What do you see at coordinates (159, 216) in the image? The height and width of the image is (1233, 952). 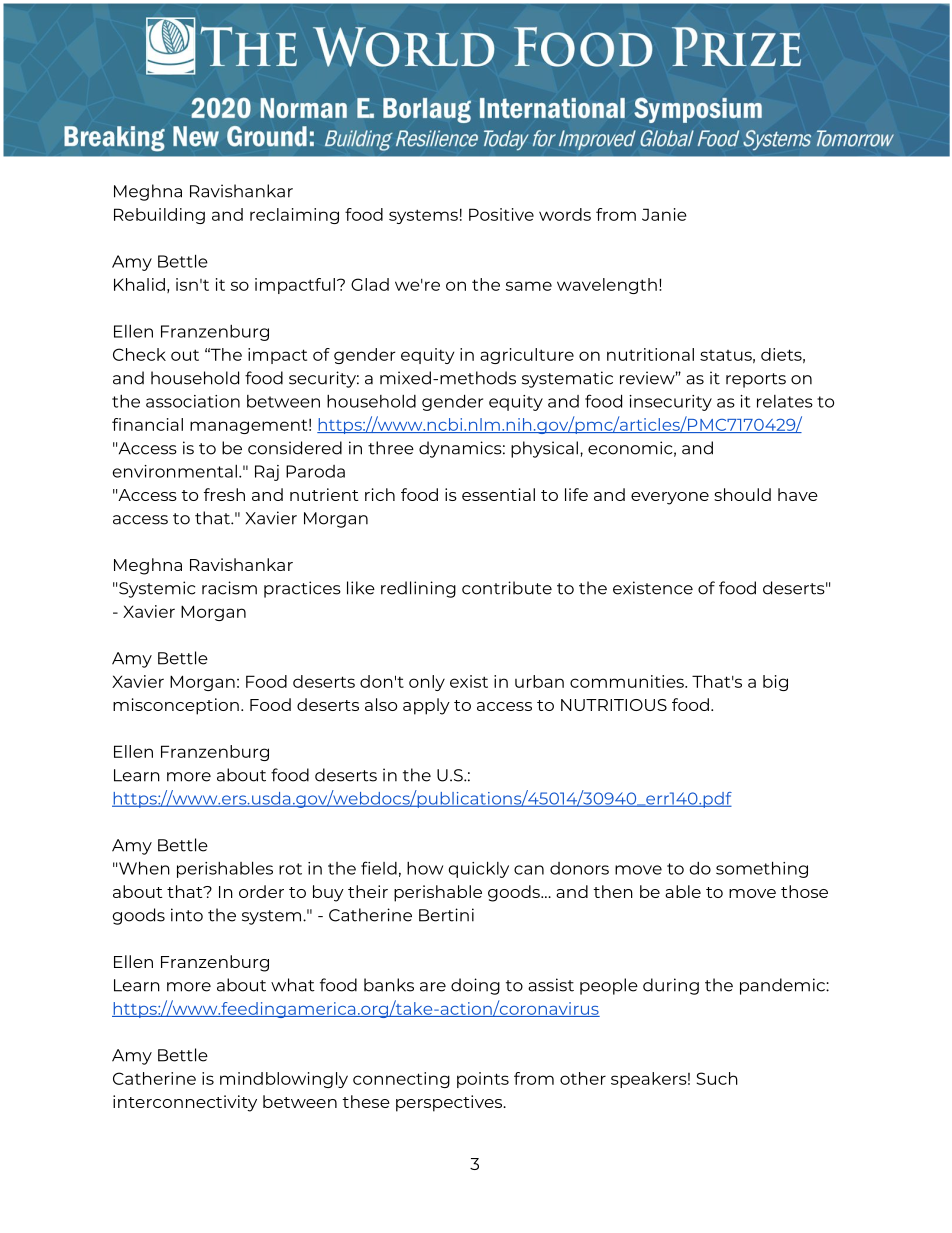 I see `Rebuilding` at bounding box center [159, 216].
